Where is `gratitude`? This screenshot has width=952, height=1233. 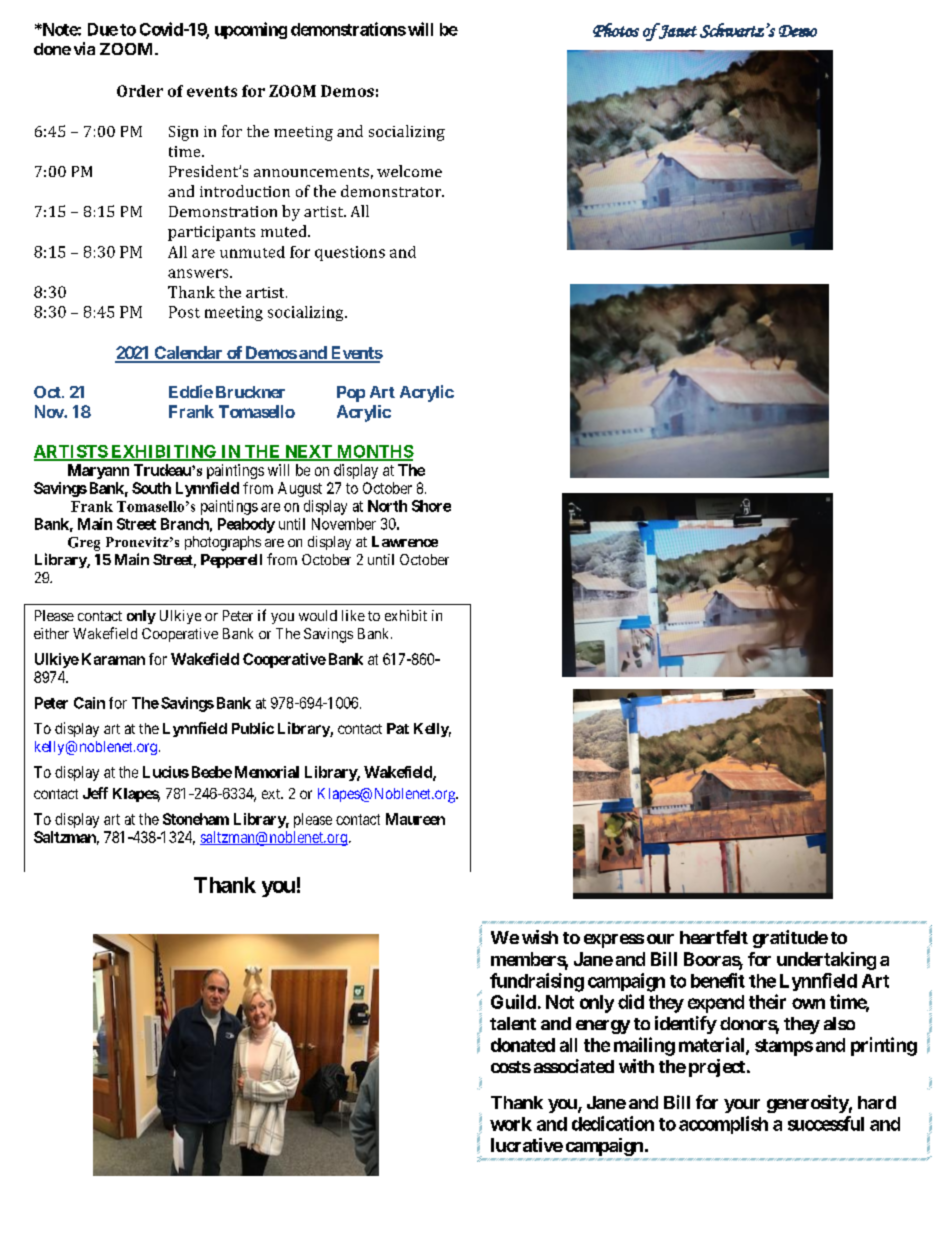 gratitude is located at coordinates (790, 939).
